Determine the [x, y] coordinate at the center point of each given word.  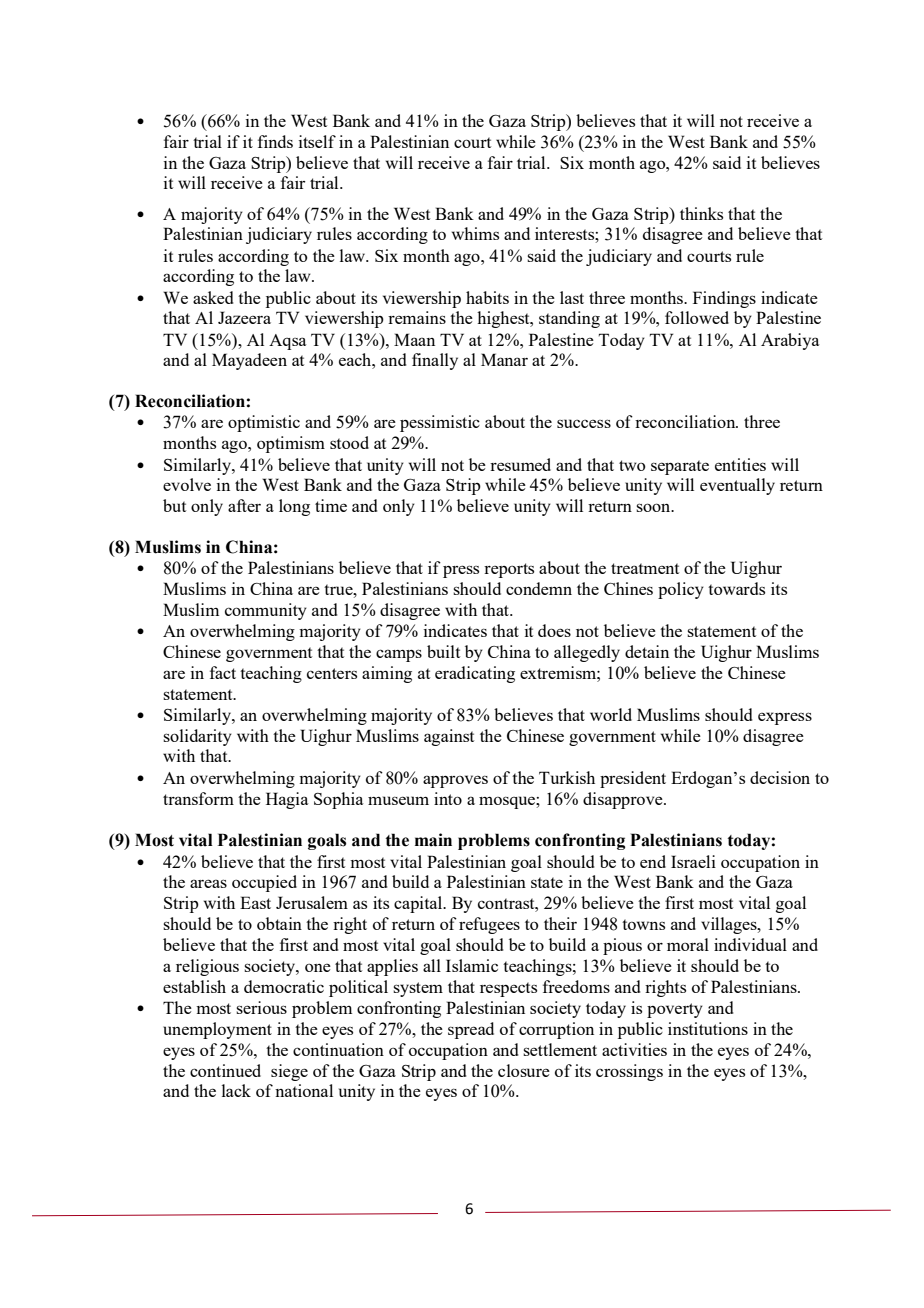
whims [475, 233]
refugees [489, 925]
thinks [701, 213]
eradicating [475, 674]
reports [509, 570]
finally [435, 361]
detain [647, 651]
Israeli [693, 861]
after [244, 505]
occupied [264, 883]
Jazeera [244, 317]
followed [697, 317]
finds [275, 141]
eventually [737, 486]
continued [225, 1070]
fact [223, 672]
